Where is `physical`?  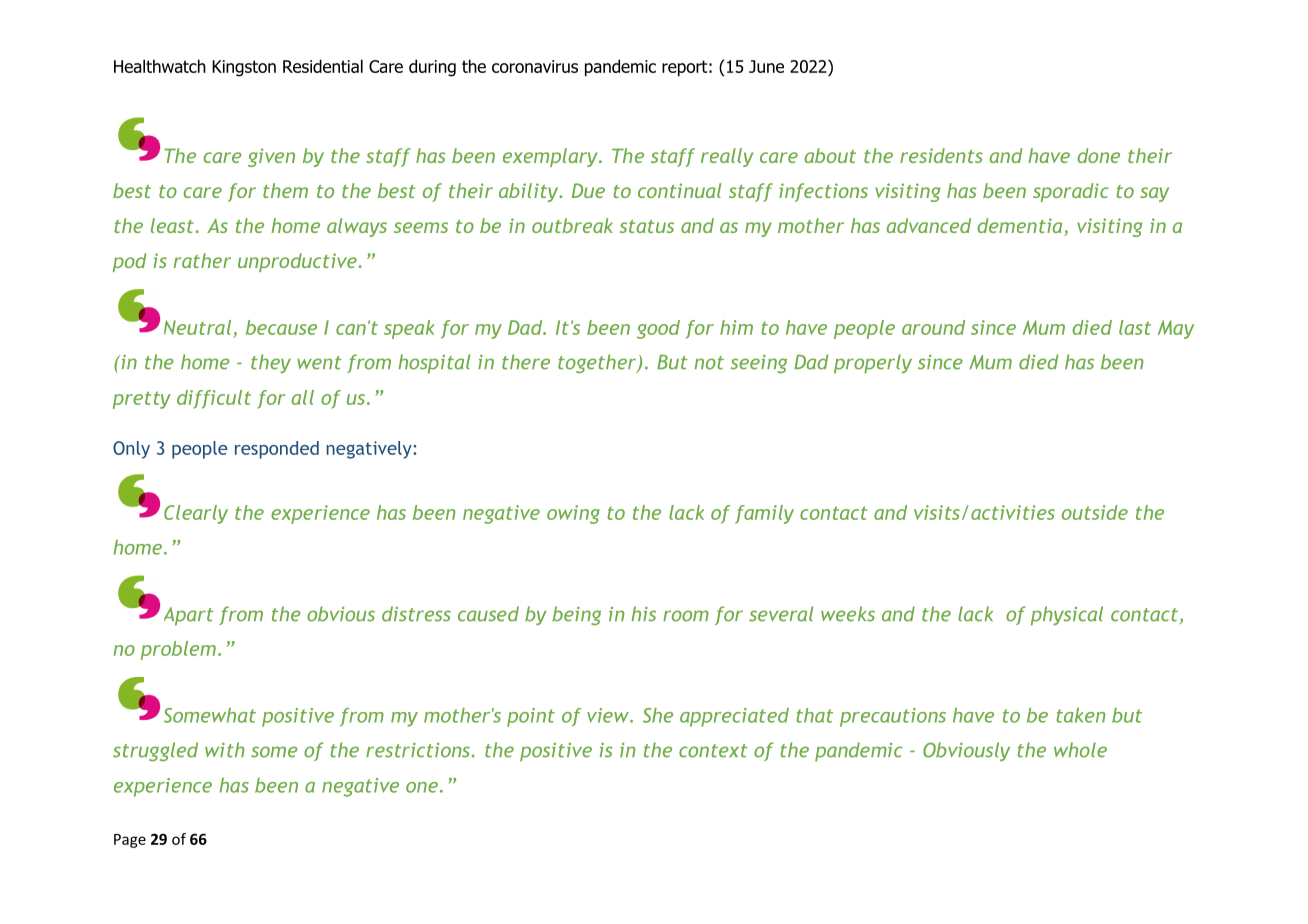 physical is located at coordinates (1067, 616).
